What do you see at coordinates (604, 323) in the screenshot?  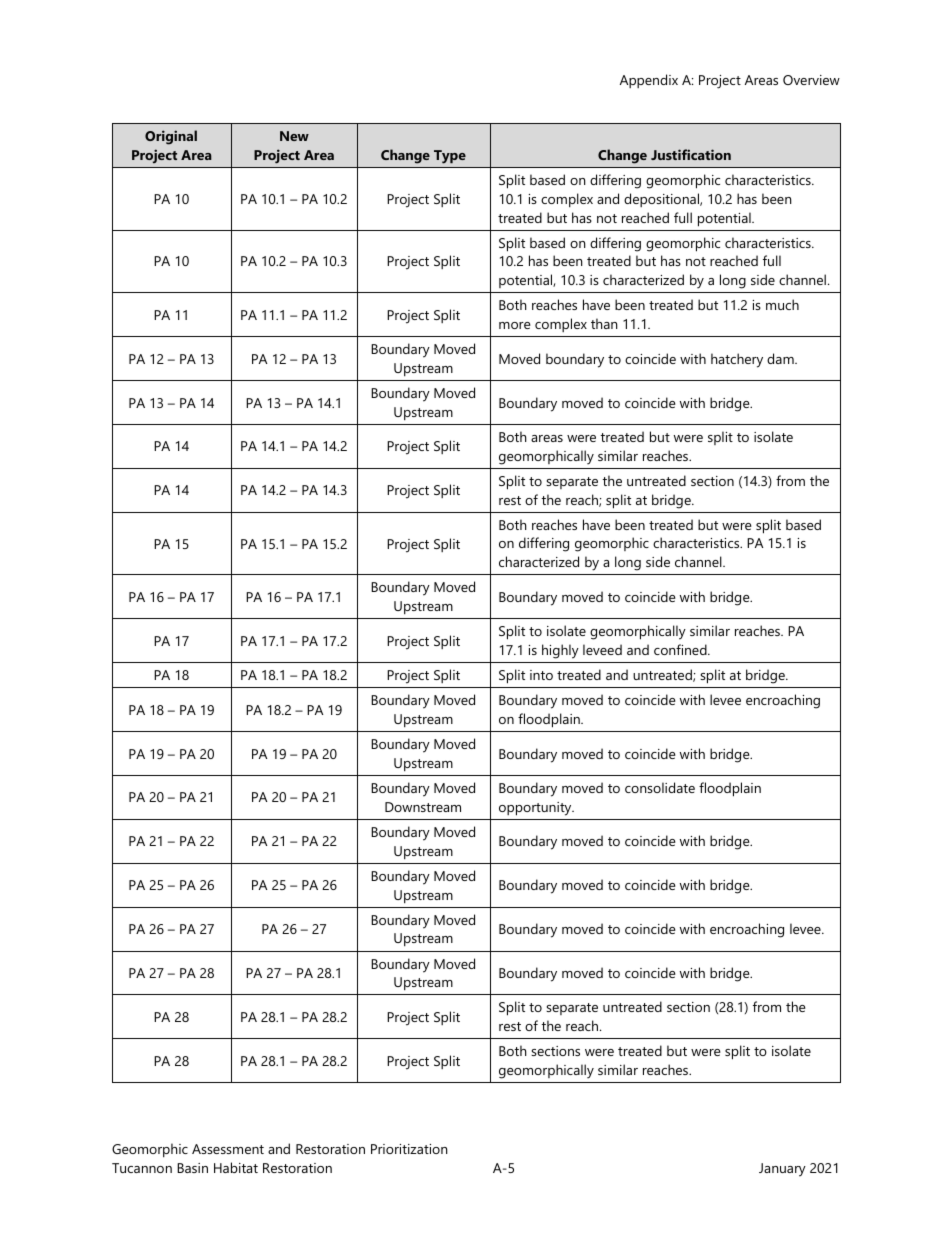 I see `than` at bounding box center [604, 323].
